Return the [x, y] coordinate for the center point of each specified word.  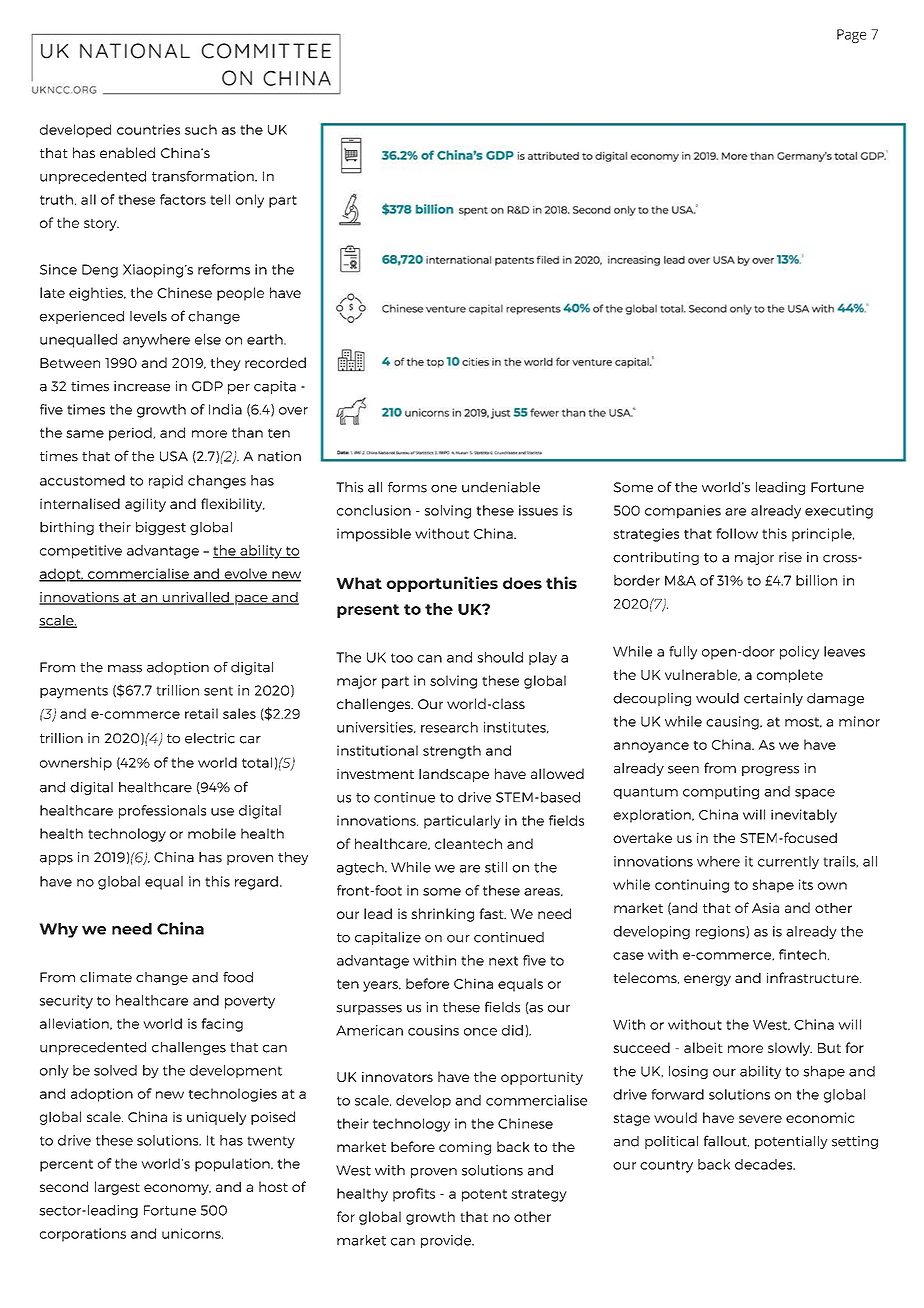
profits [414, 1195]
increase [142, 386]
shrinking [442, 915]
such [201, 129]
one [444, 489]
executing [839, 512]
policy [799, 653]
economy [177, 1189]
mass [125, 669]
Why [58, 930]
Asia [765, 908]
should [500, 657]
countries [148, 129]
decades [765, 1164]
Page [851, 36]
